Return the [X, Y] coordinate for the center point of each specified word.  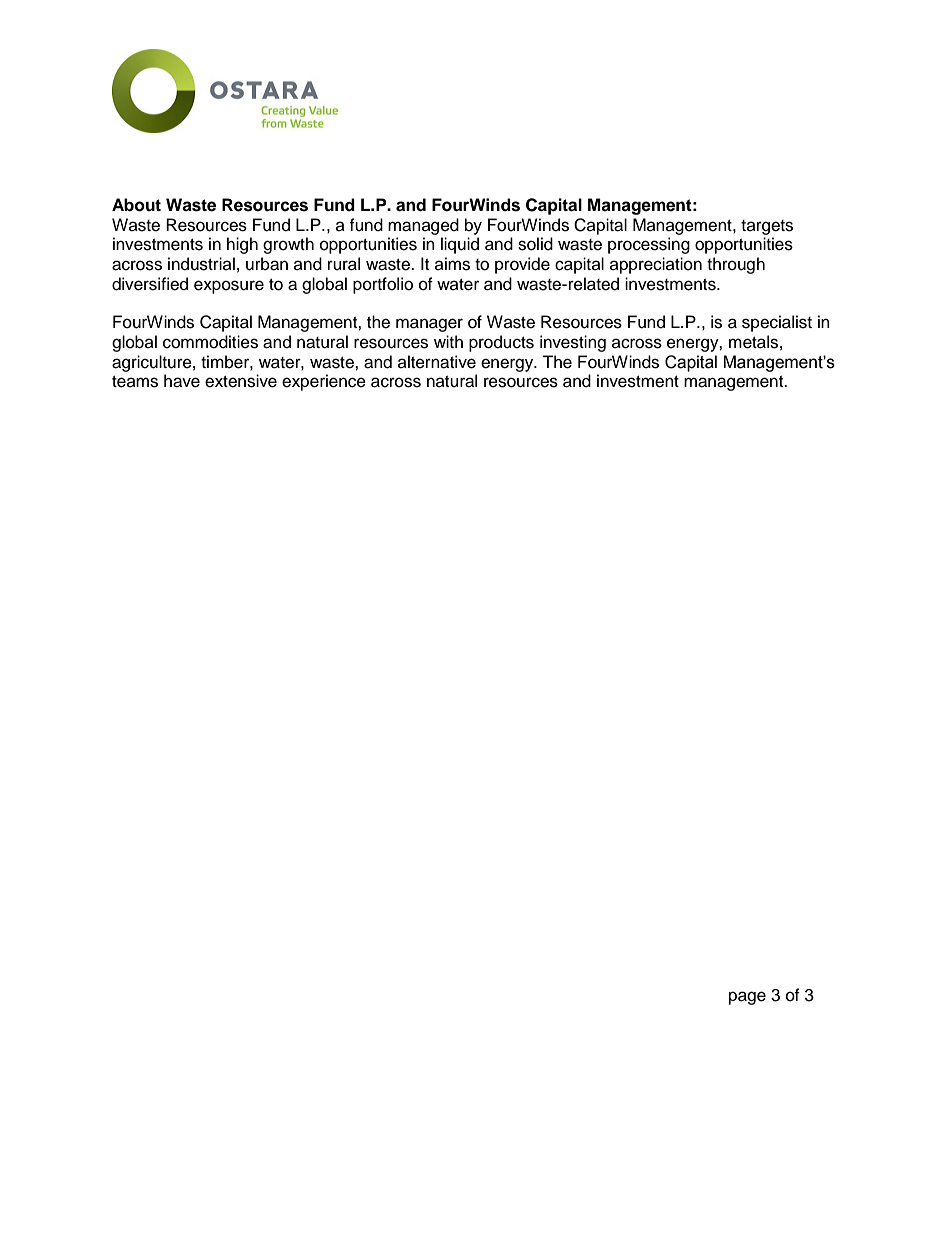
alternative [437, 362]
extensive [241, 381]
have [182, 381]
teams [135, 382]
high [242, 245]
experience [324, 382]
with [448, 341]
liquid [460, 245]
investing [573, 343]
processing [649, 245]
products [501, 343]
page [747, 998]
